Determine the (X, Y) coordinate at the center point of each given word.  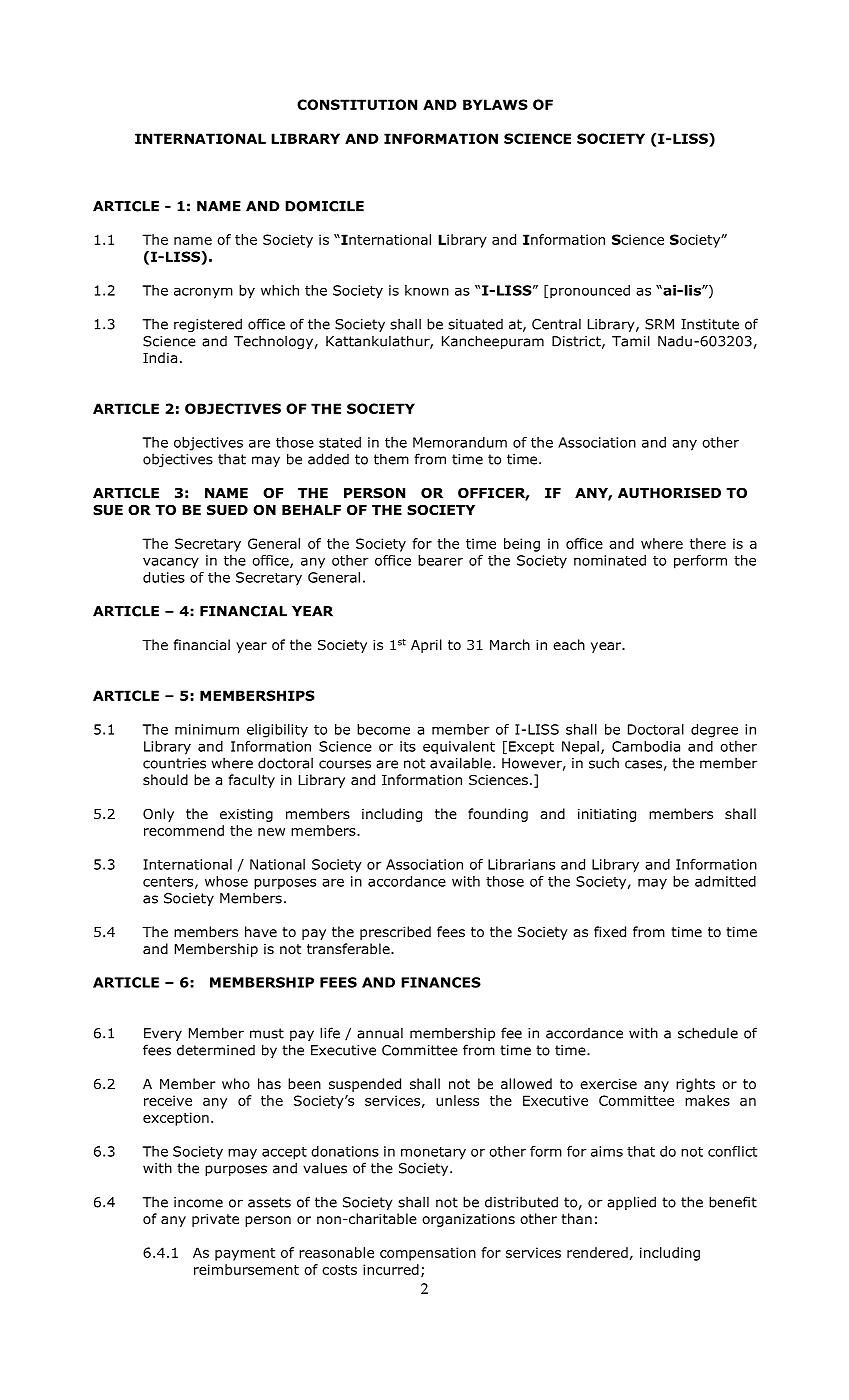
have (261, 931)
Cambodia (646, 746)
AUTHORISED (669, 492)
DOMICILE (324, 206)
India (160, 357)
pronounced (590, 292)
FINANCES (441, 982)
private (215, 1220)
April (426, 646)
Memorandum (460, 442)
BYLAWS (495, 104)
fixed (610, 931)
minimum (207, 729)
